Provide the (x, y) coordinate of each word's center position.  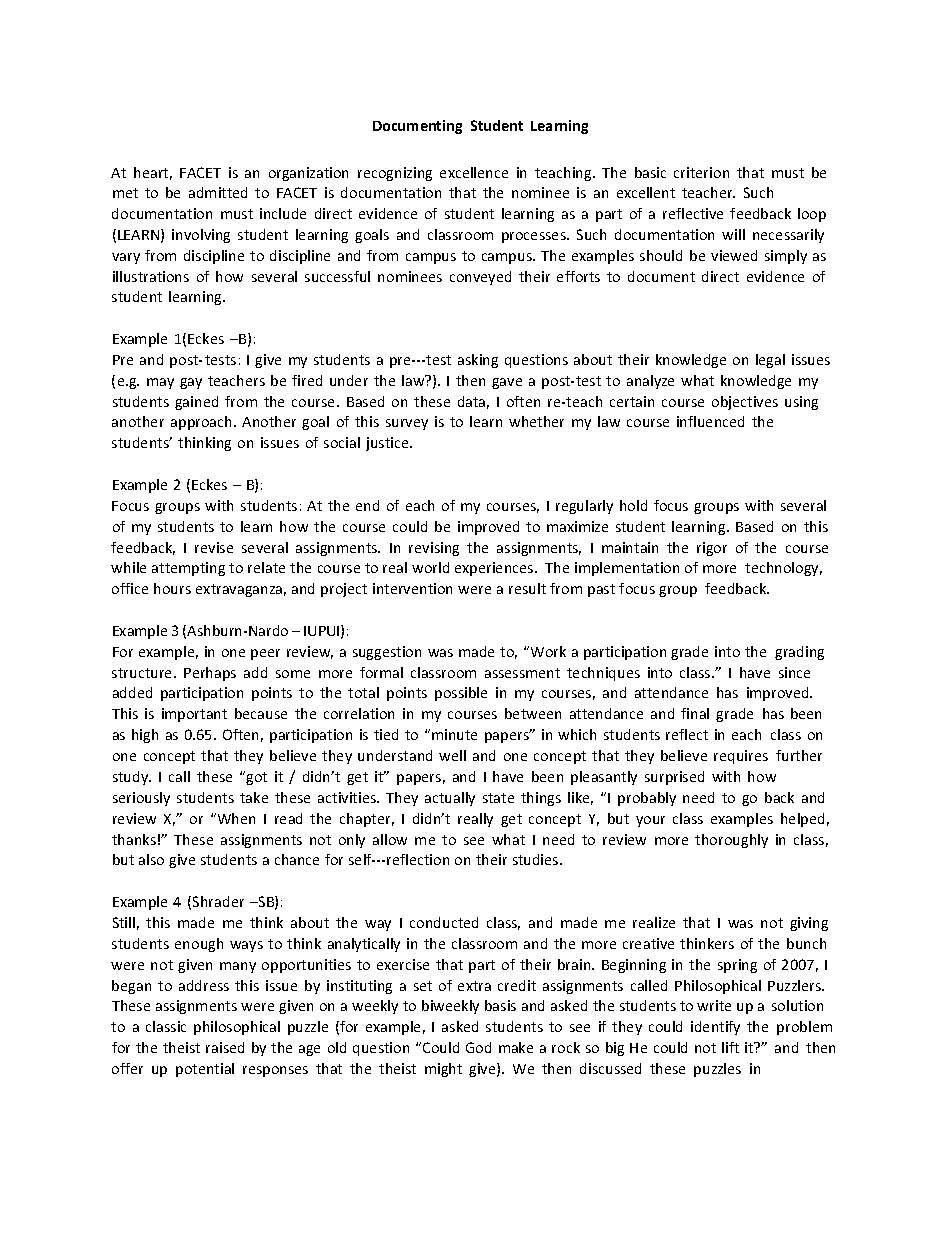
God (478, 1047)
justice (388, 444)
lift (730, 1047)
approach (203, 423)
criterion (701, 172)
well (452, 755)
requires (741, 757)
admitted (218, 192)
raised (225, 1047)
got (256, 778)
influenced (710, 421)
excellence (474, 172)
